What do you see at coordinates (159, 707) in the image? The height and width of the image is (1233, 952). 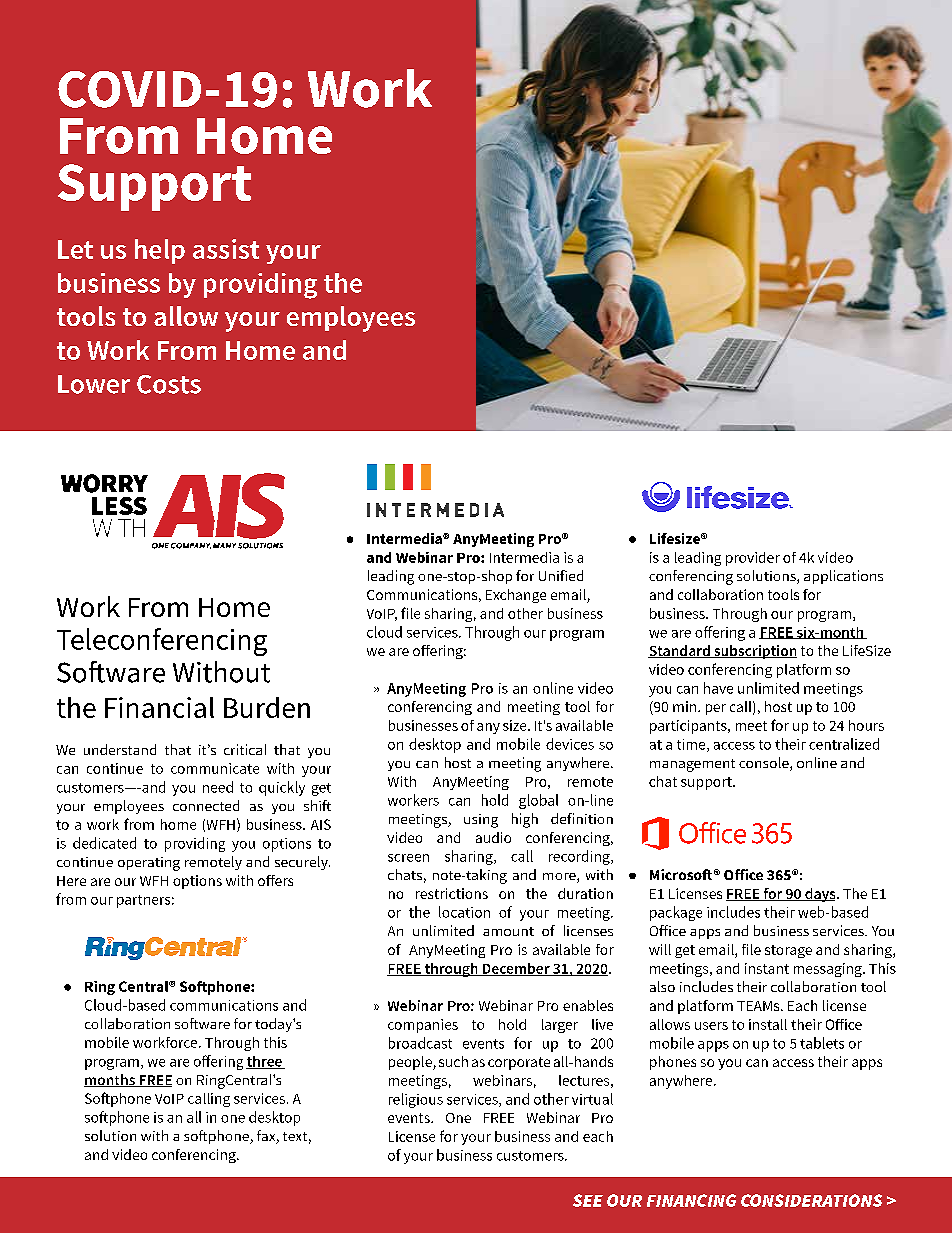 I see `Financial` at bounding box center [159, 707].
